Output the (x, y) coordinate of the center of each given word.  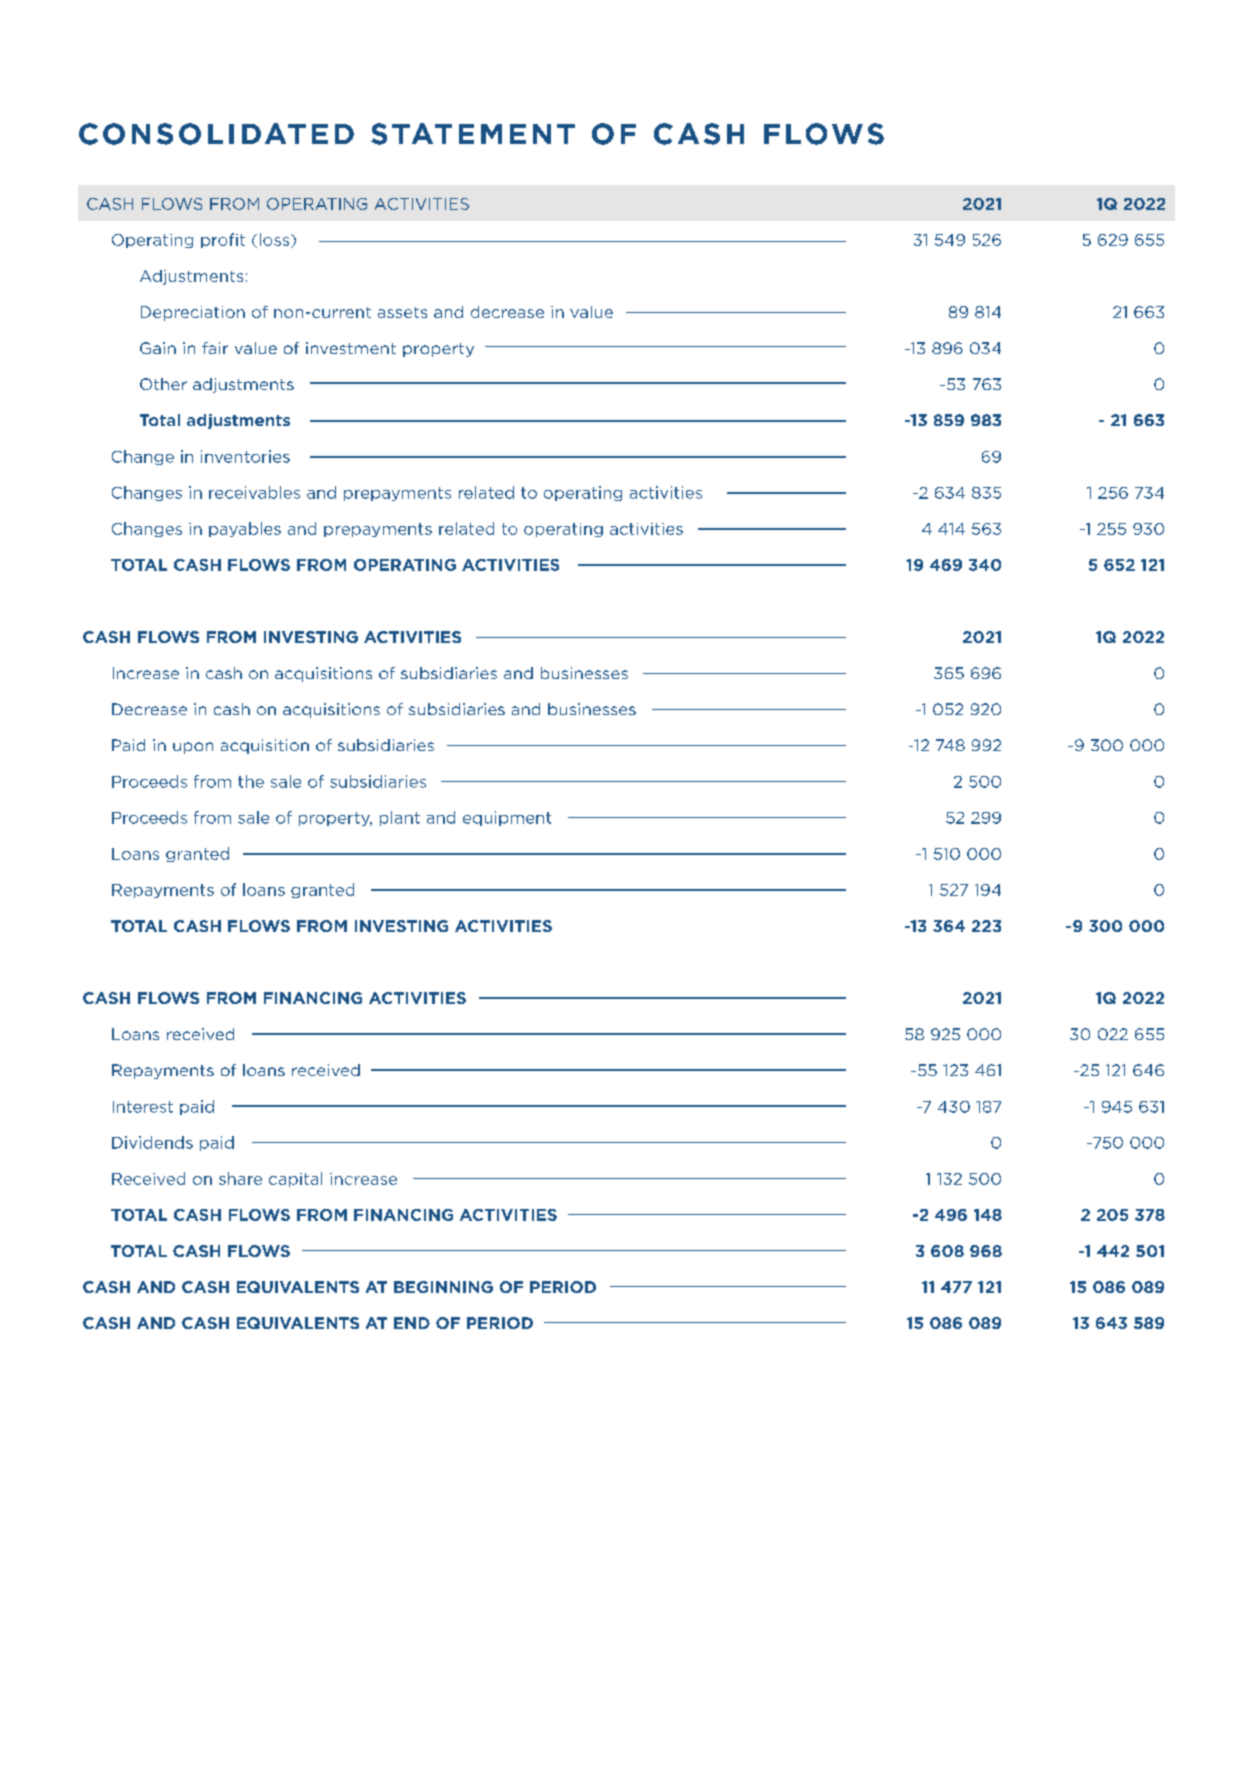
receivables (254, 492)
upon (193, 748)
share (240, 1178)
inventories (245, 456)
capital (295, 1179)
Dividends (152, 1142)
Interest (143, 1107)
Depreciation (193, 313)
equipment (507, 818)
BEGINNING (443, 1287)
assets (402, 312)
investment (351, 348)
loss (276, 240)
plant (400, 818)
